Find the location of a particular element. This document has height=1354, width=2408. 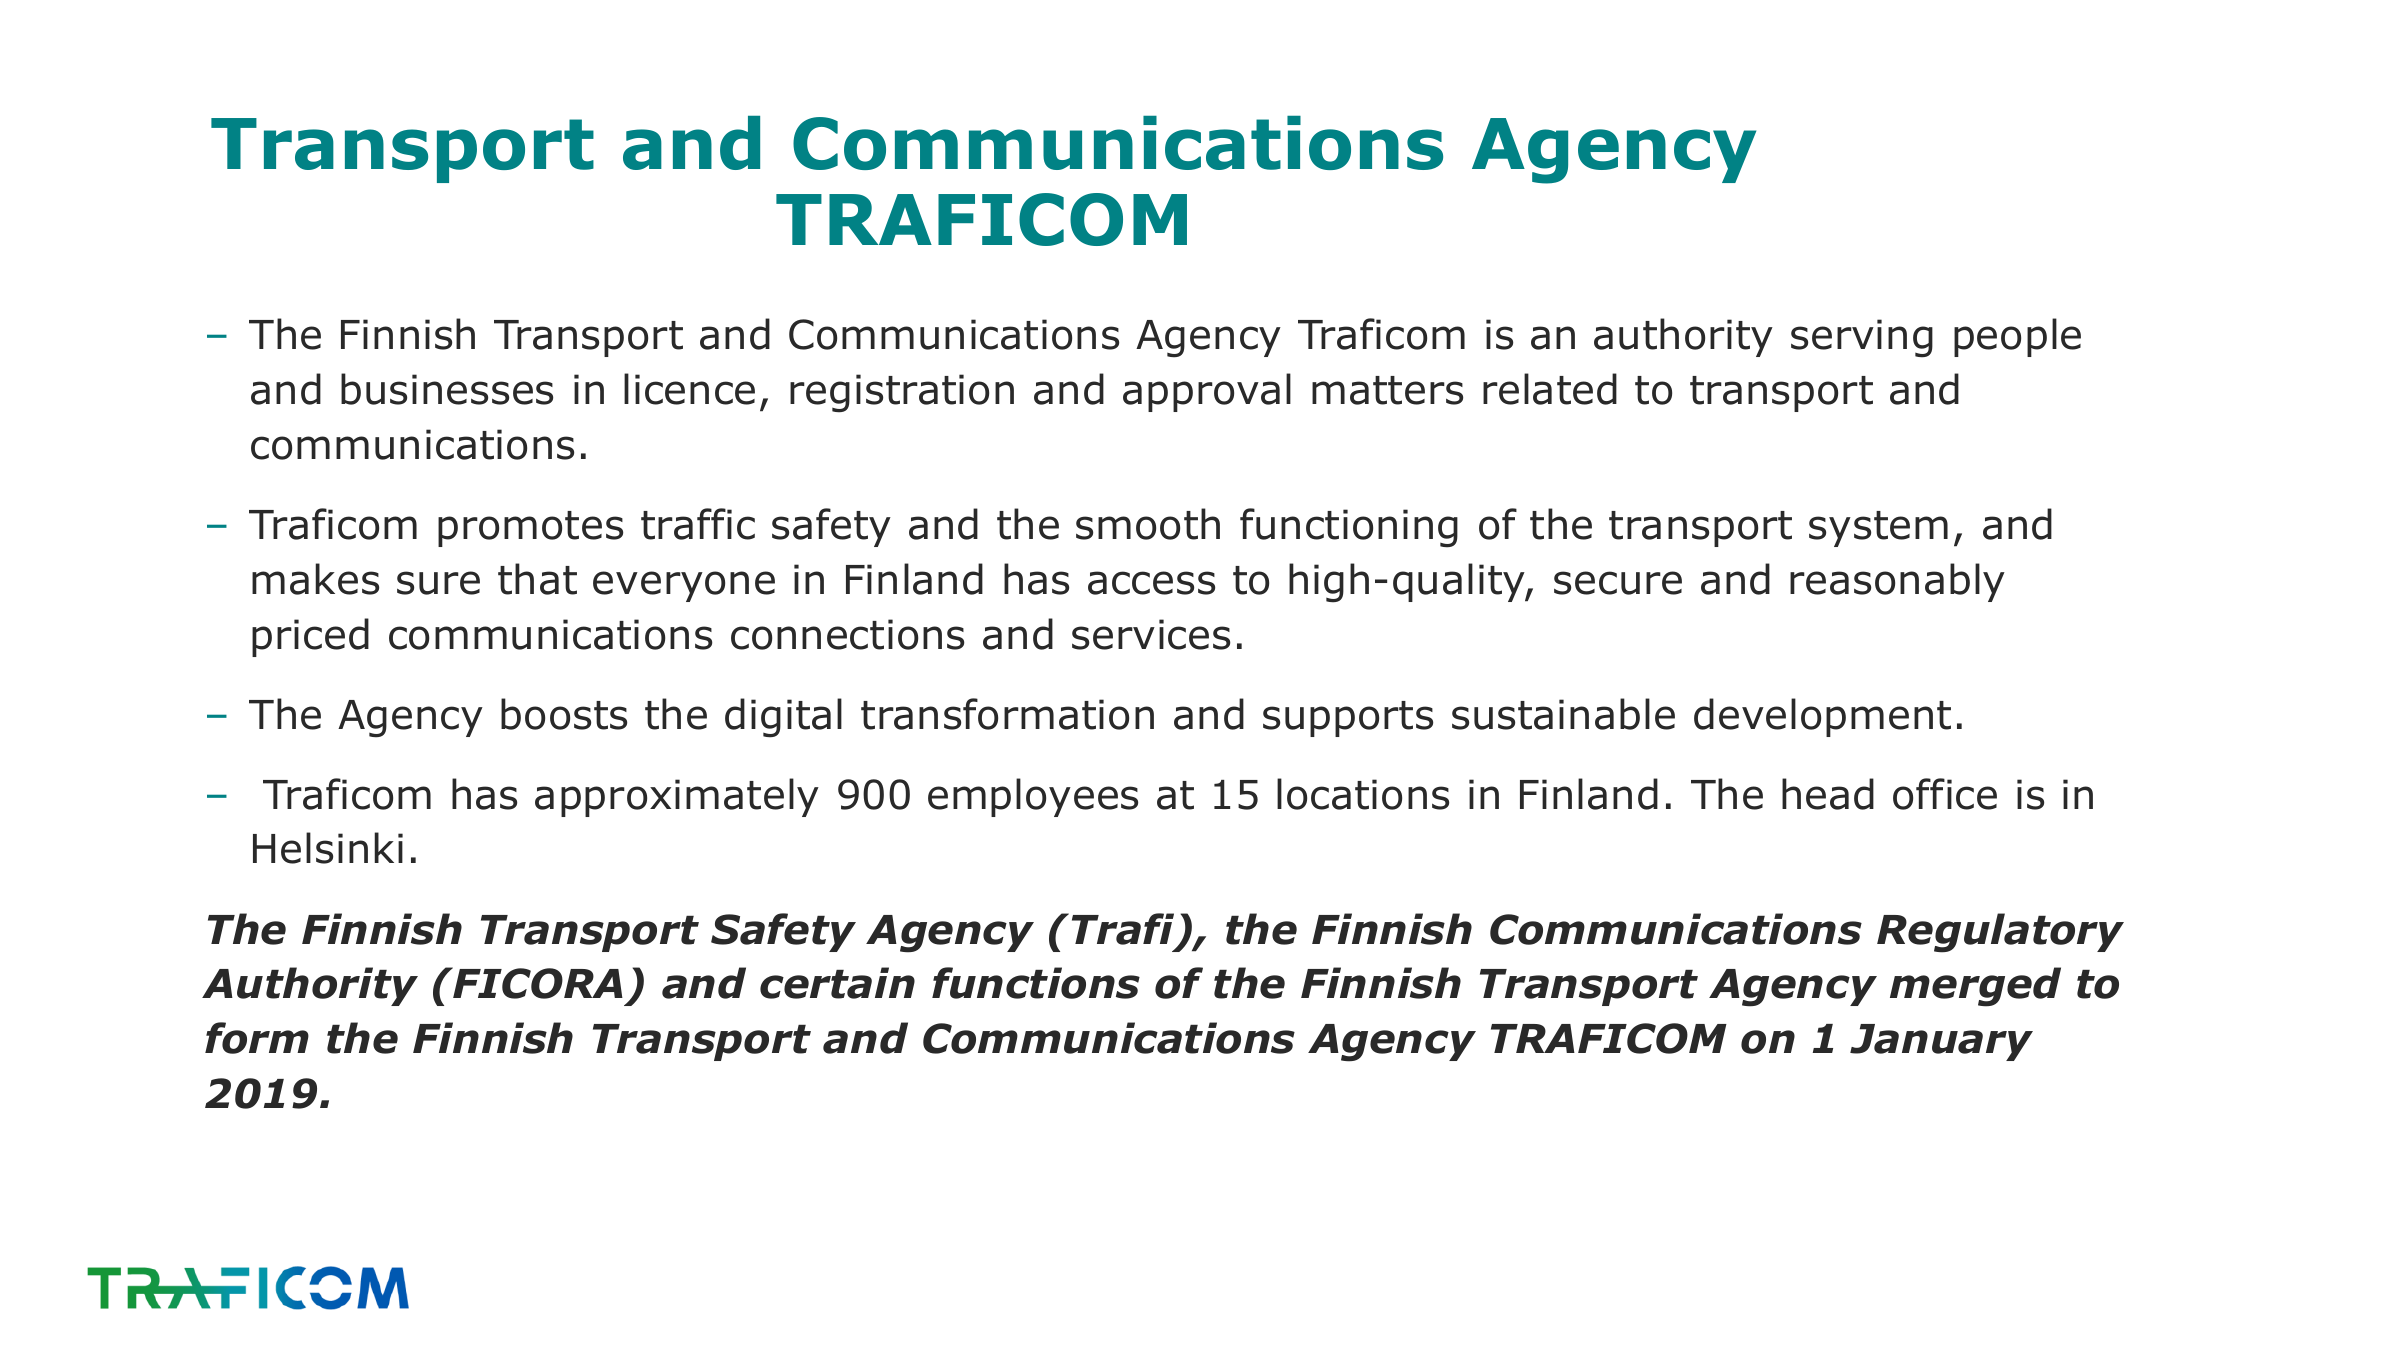

certain is located at coordinates (837, 983).
